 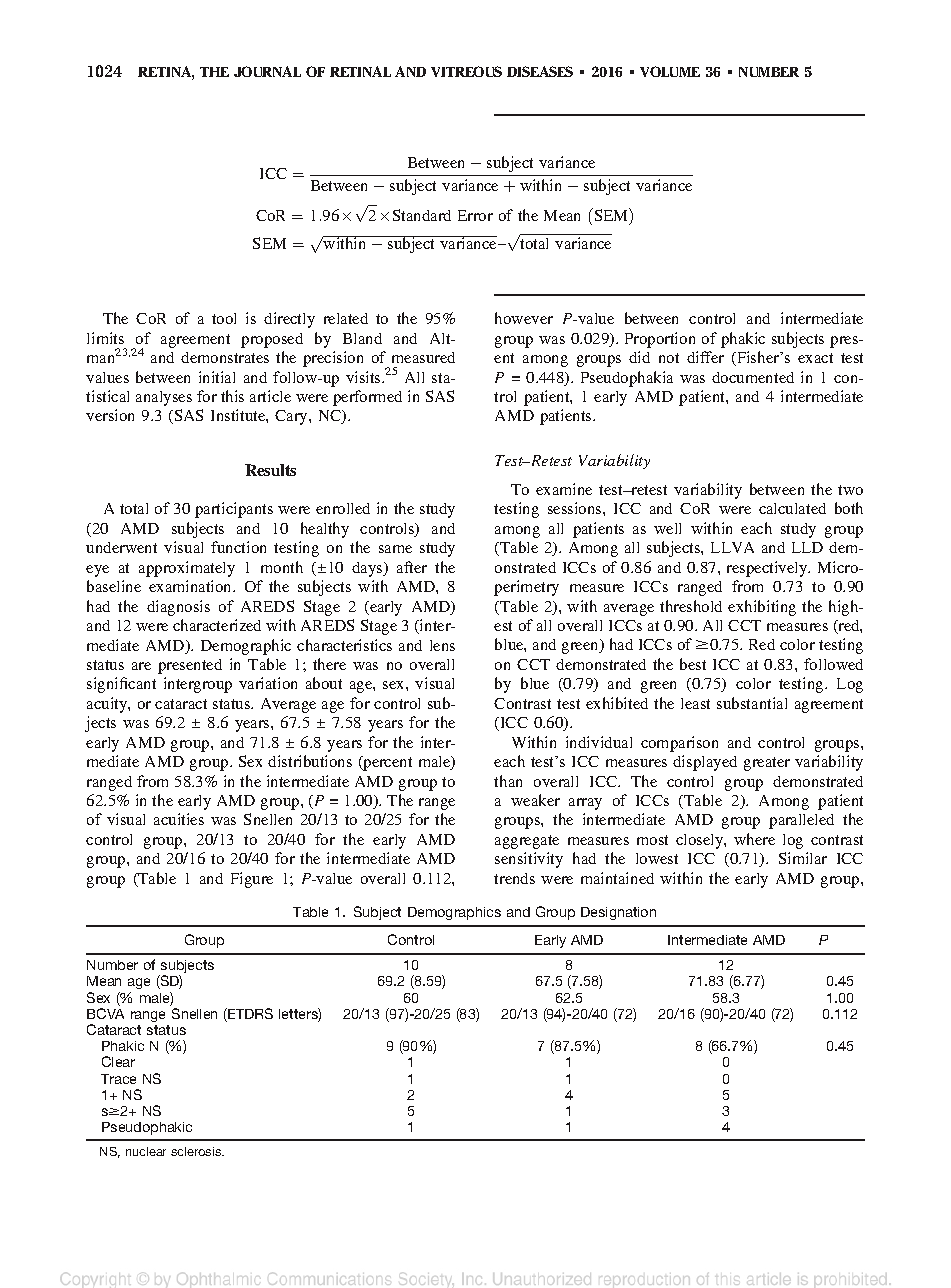 What do you see at coordinates (618, 913) in the document?
I see `Designation` at bounding box center [618, 913].
